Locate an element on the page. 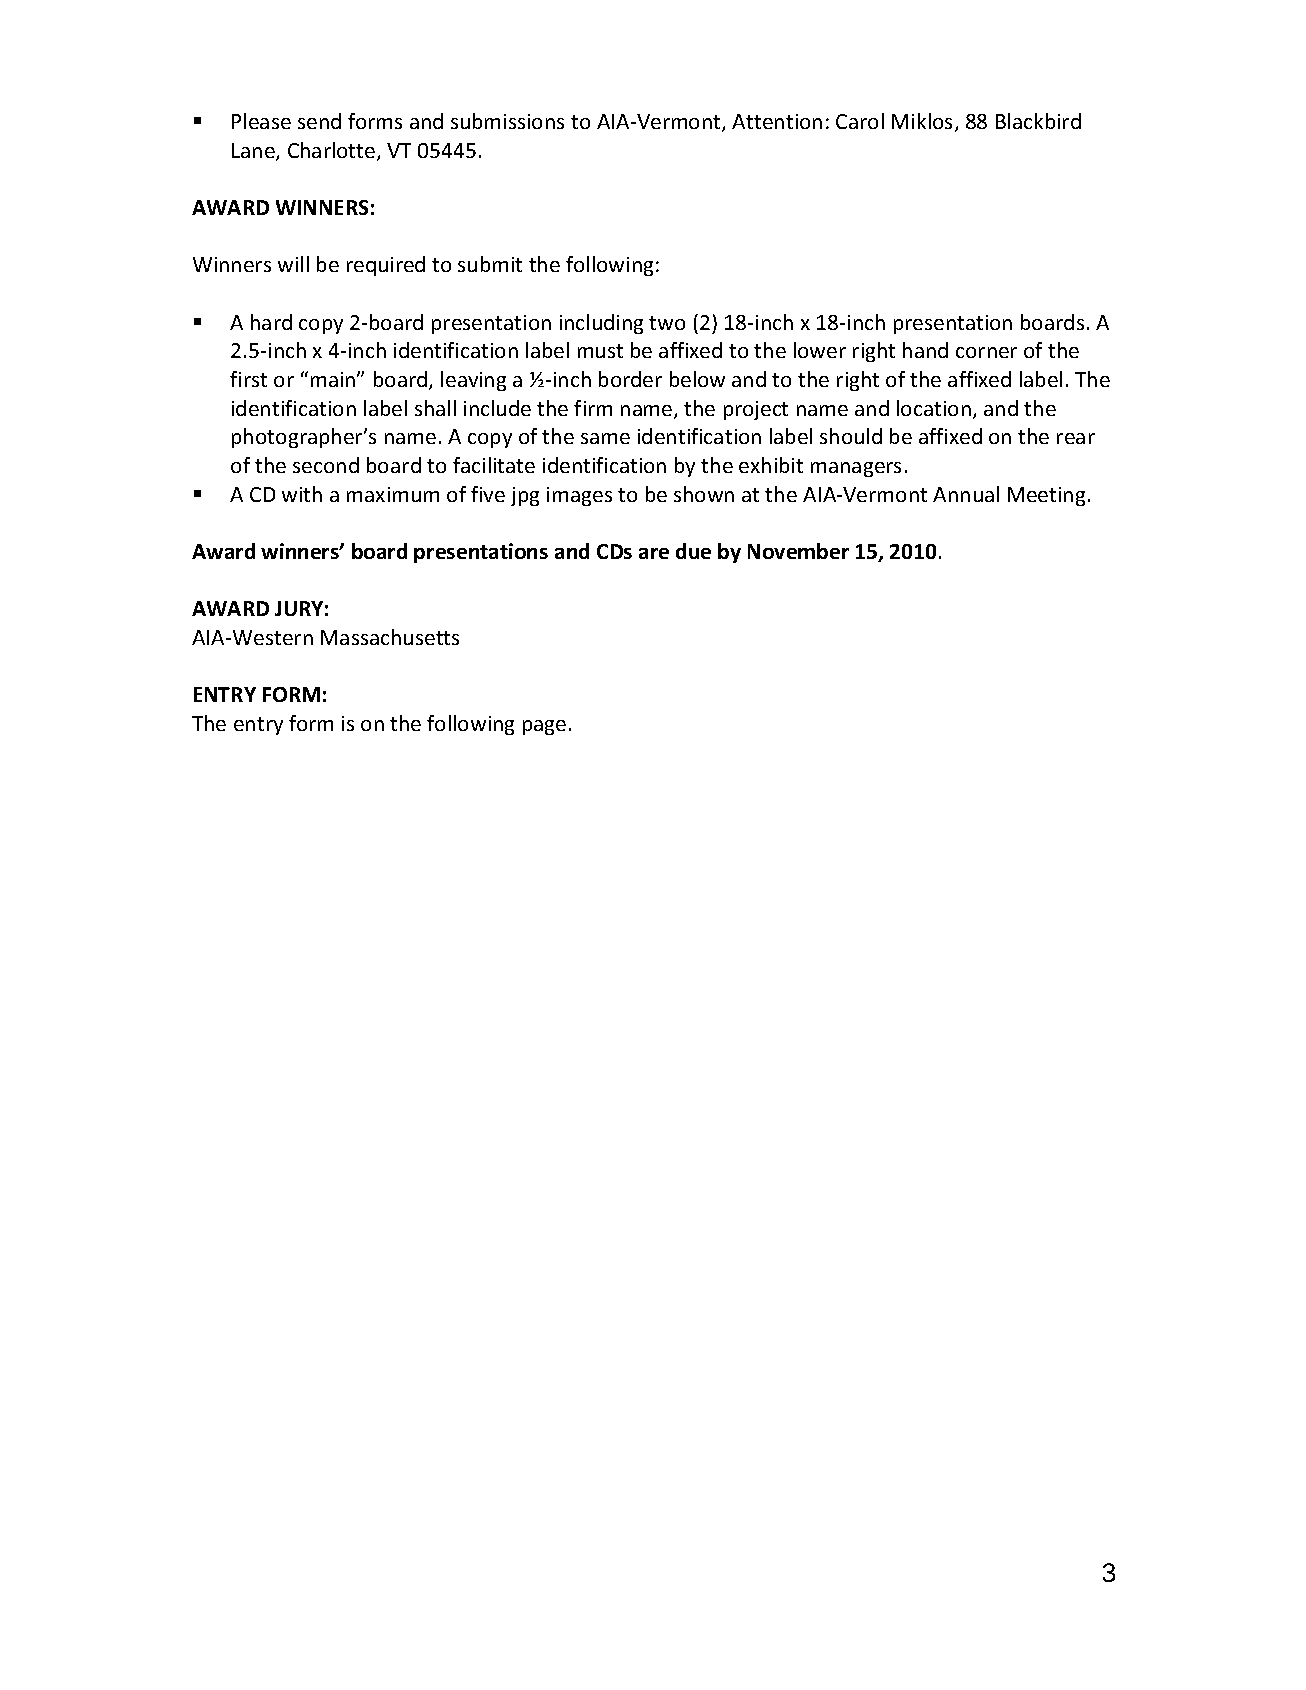 This page has height=1690, width=1306. Charlotte is located at coordinates (333, 151).
